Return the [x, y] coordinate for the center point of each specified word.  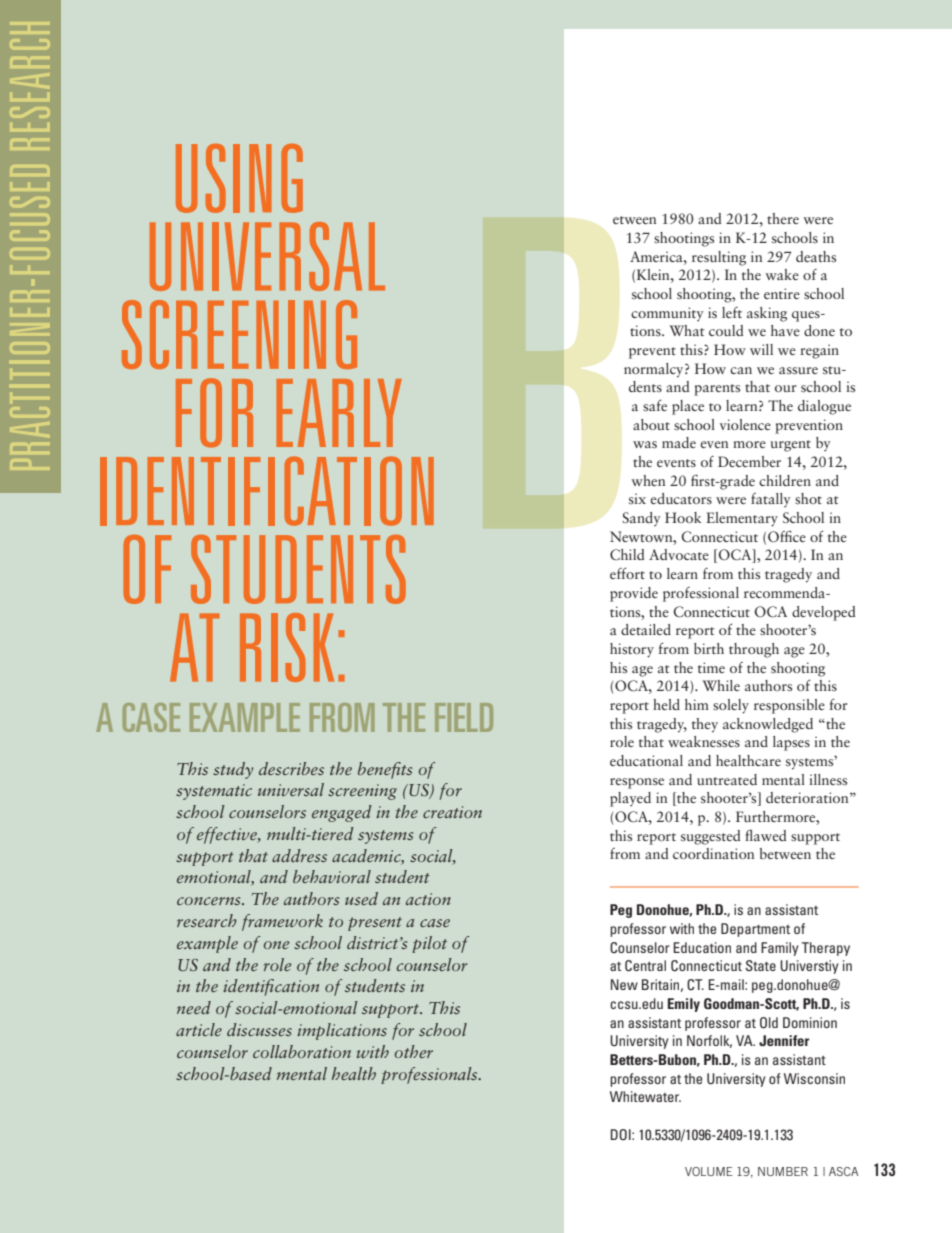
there [783, 218]
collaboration [302, 1051]
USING [239, 178]
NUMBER [783, 1171]
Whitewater [645, 1096]
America [657, 256]
